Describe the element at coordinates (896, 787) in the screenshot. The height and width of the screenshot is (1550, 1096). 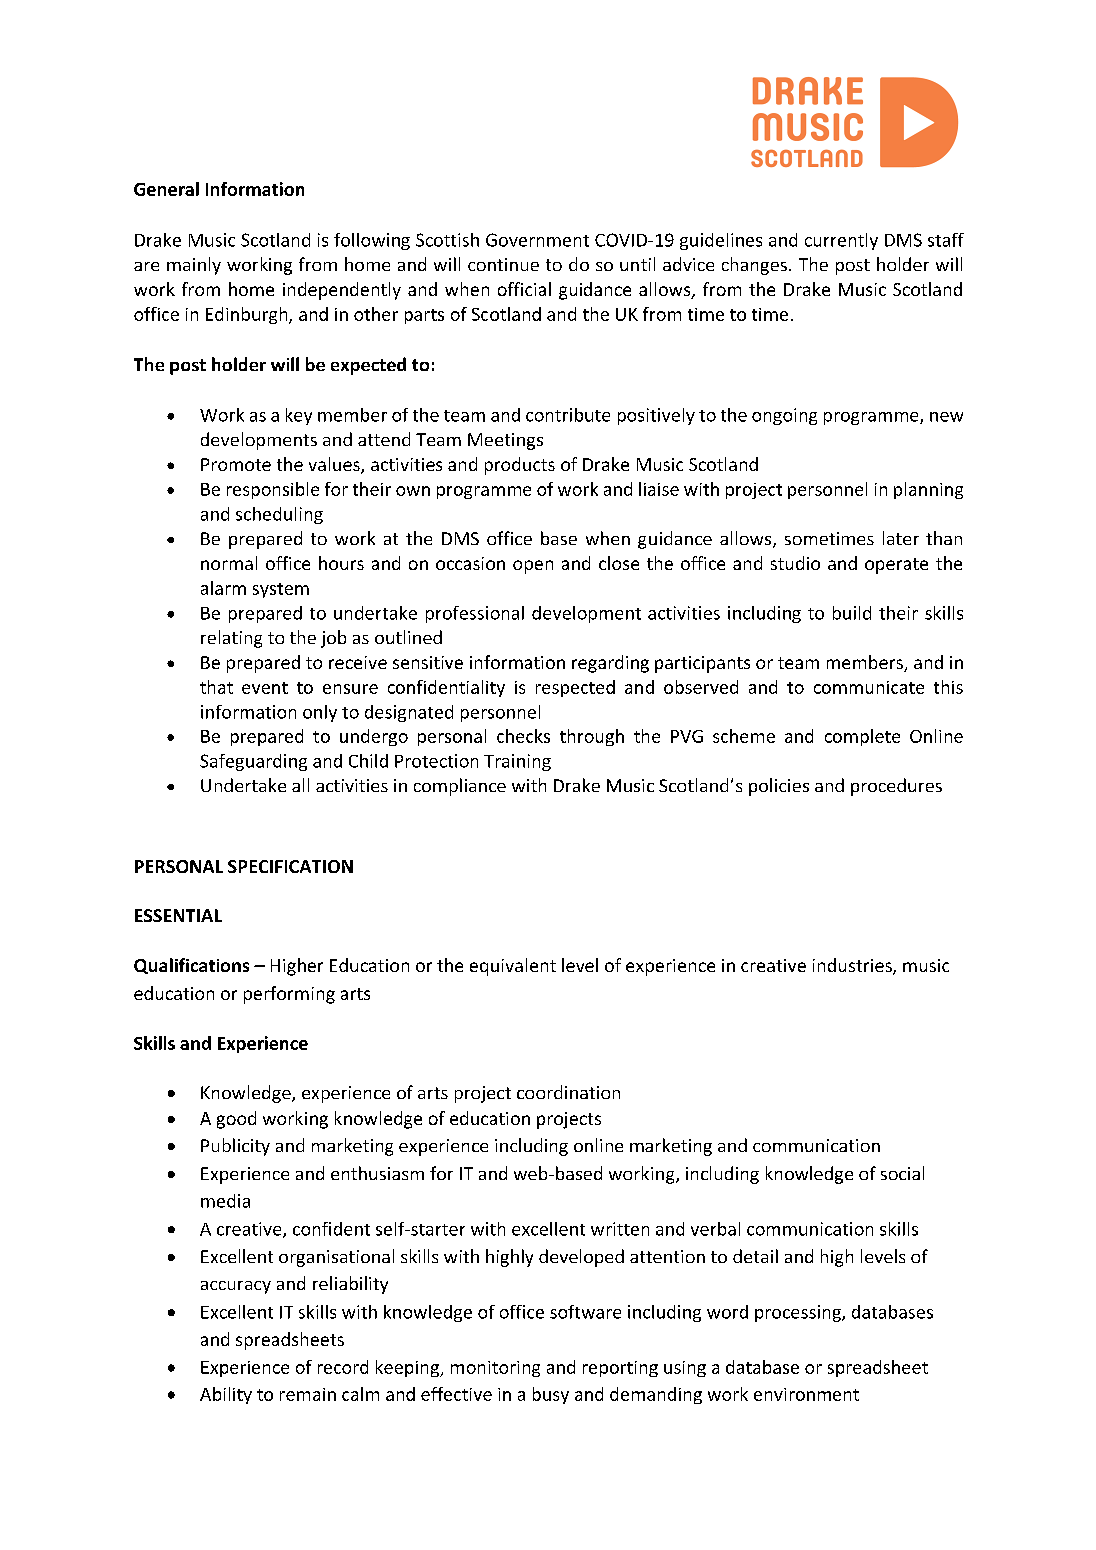
I see `procedures` at that location.
